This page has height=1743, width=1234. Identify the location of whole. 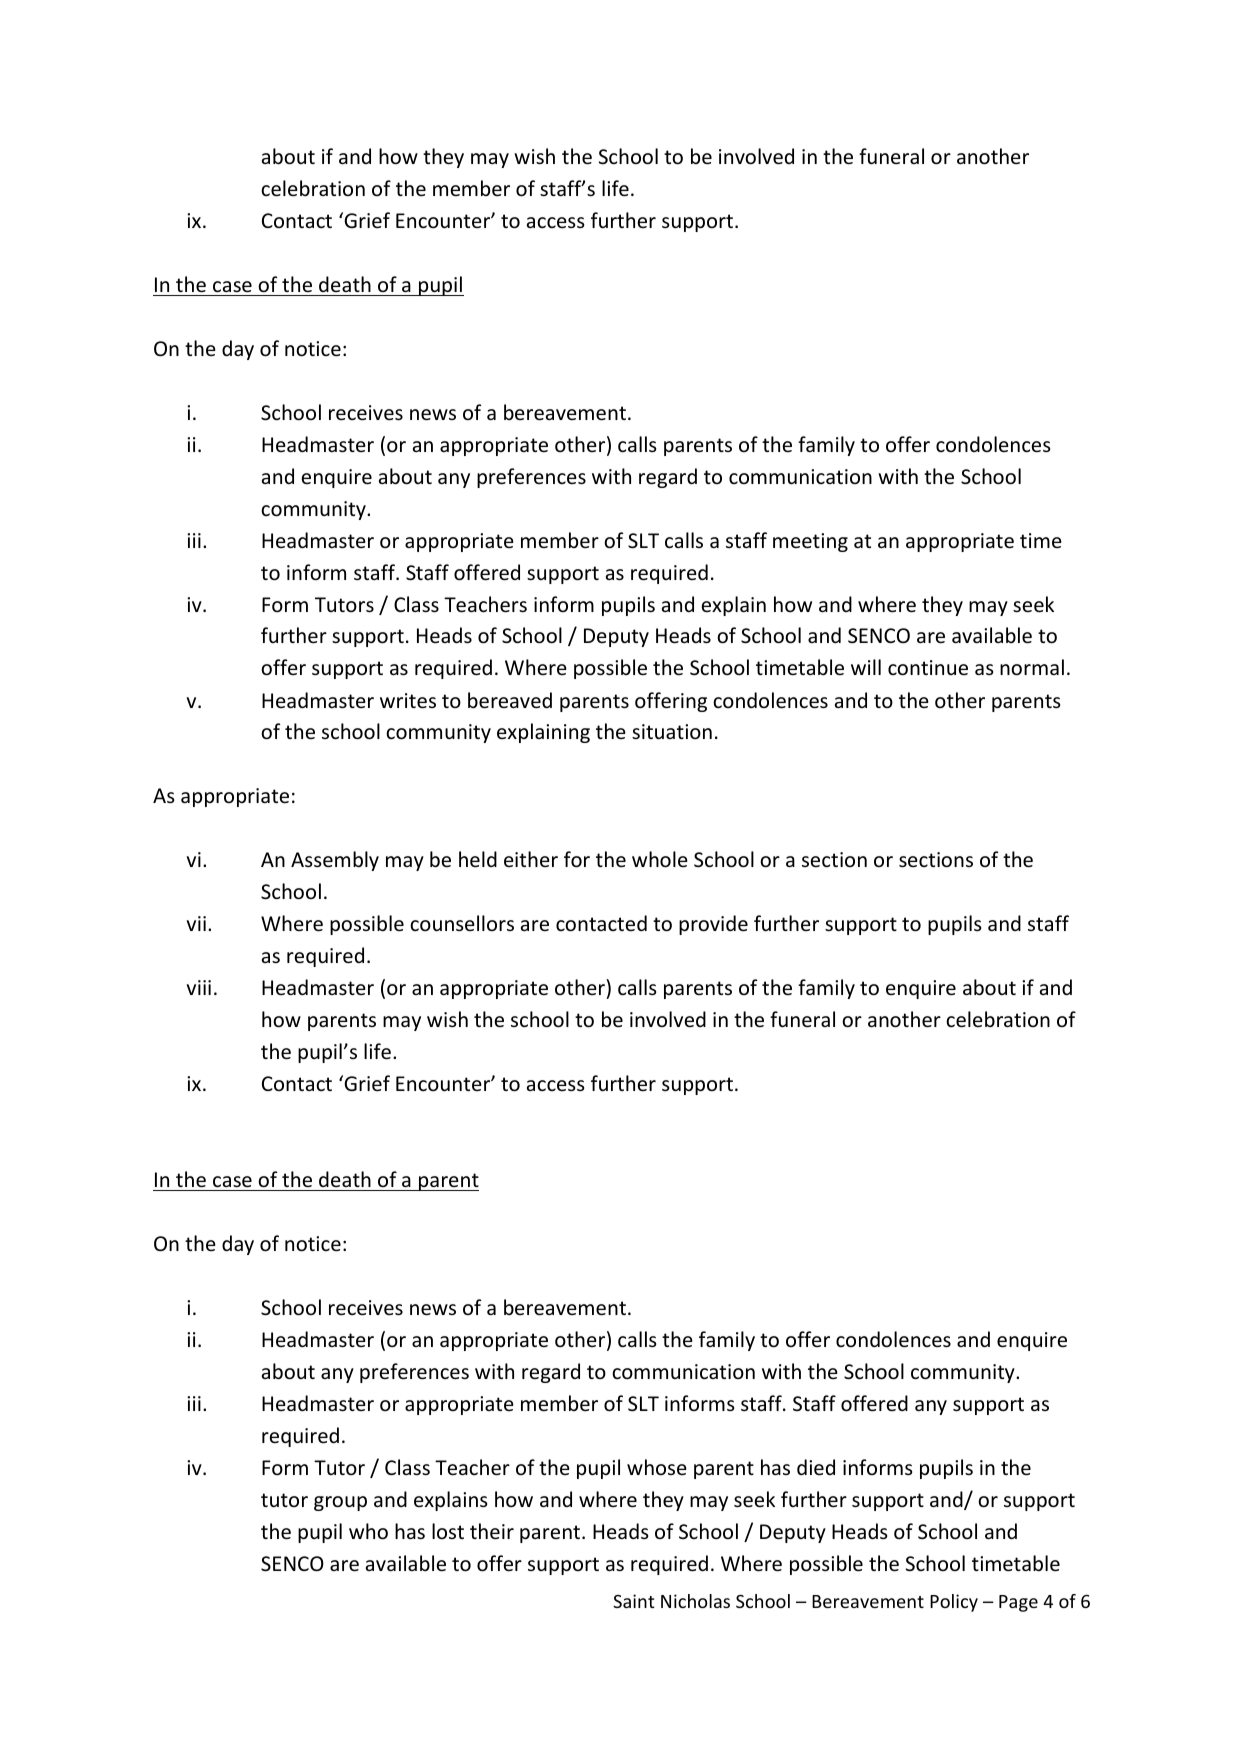
(660, 859).
